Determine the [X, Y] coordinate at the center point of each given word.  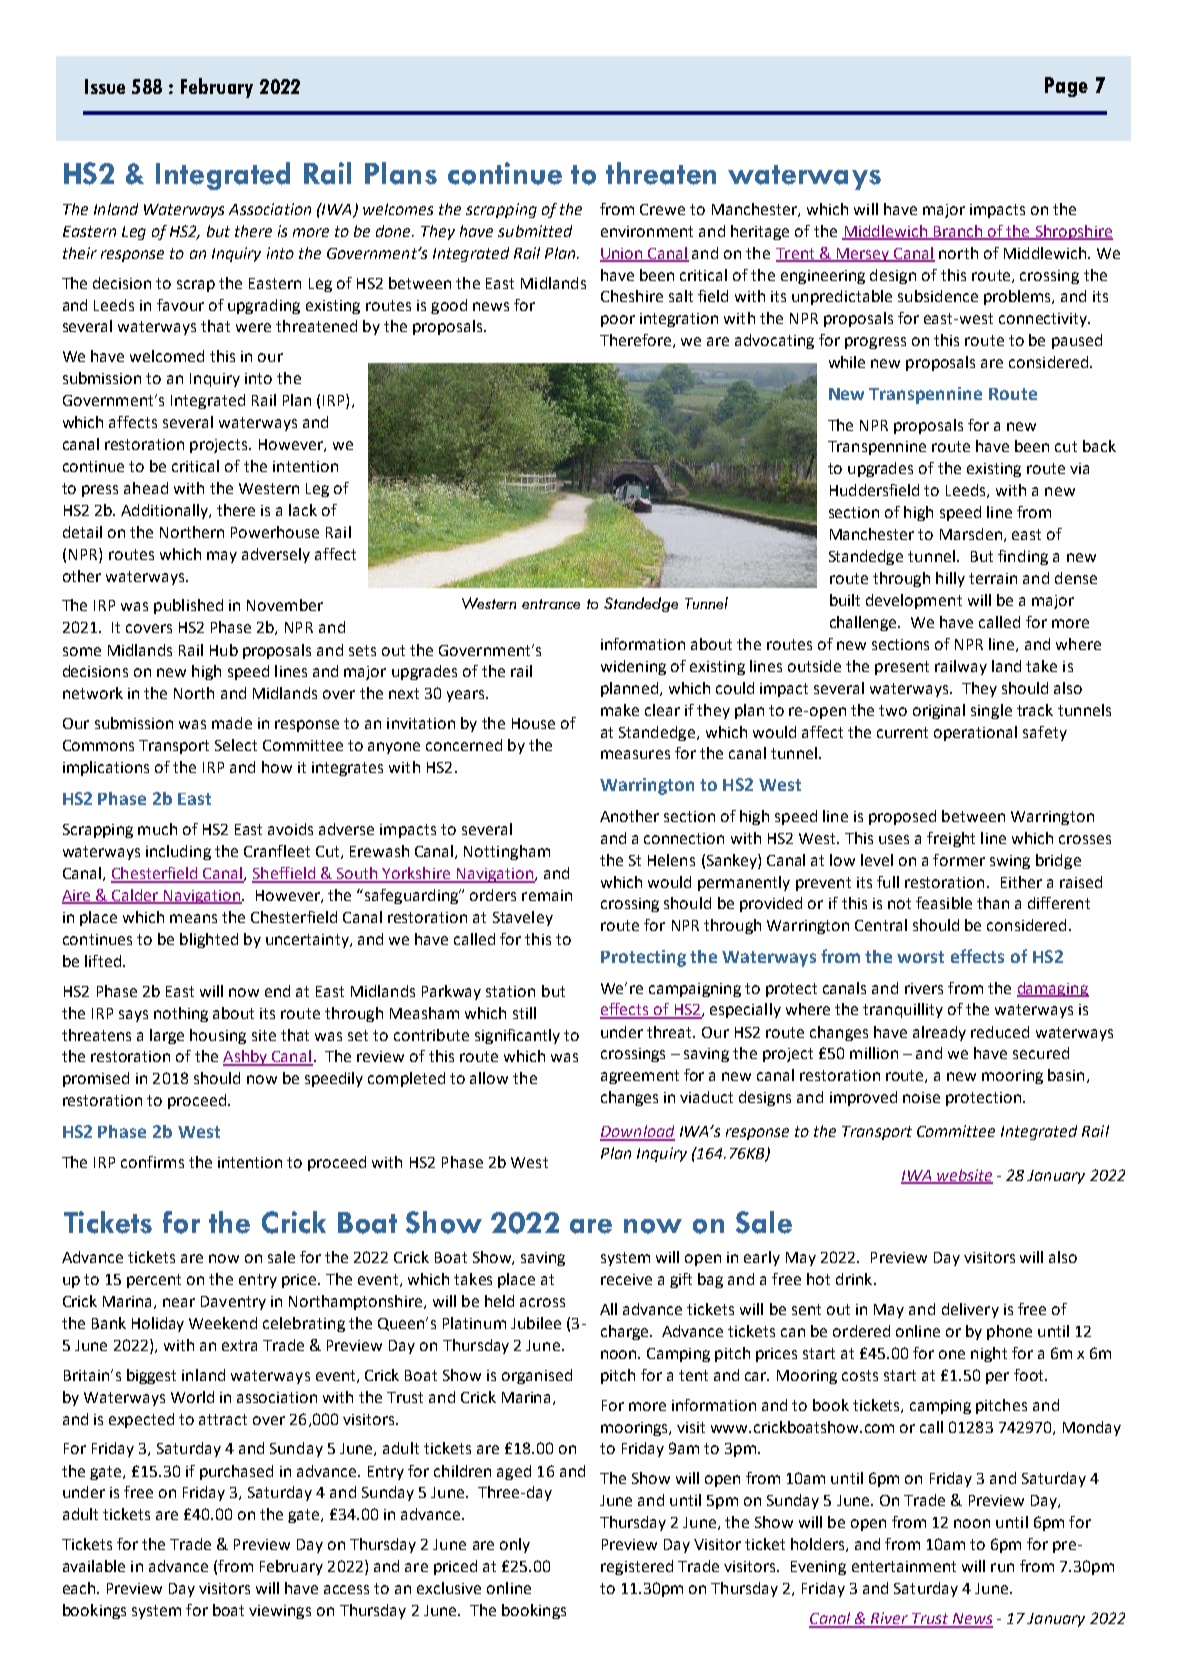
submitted [535, 231]
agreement [640, 1077]
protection [985, 1099]
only [515, 1545]
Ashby [246, 1058]
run [1002, 1567]
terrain [993, 578]
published [188, 606]
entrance [551, 604]
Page [1066, 87]
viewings [280, 1612]
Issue [105, 86]
